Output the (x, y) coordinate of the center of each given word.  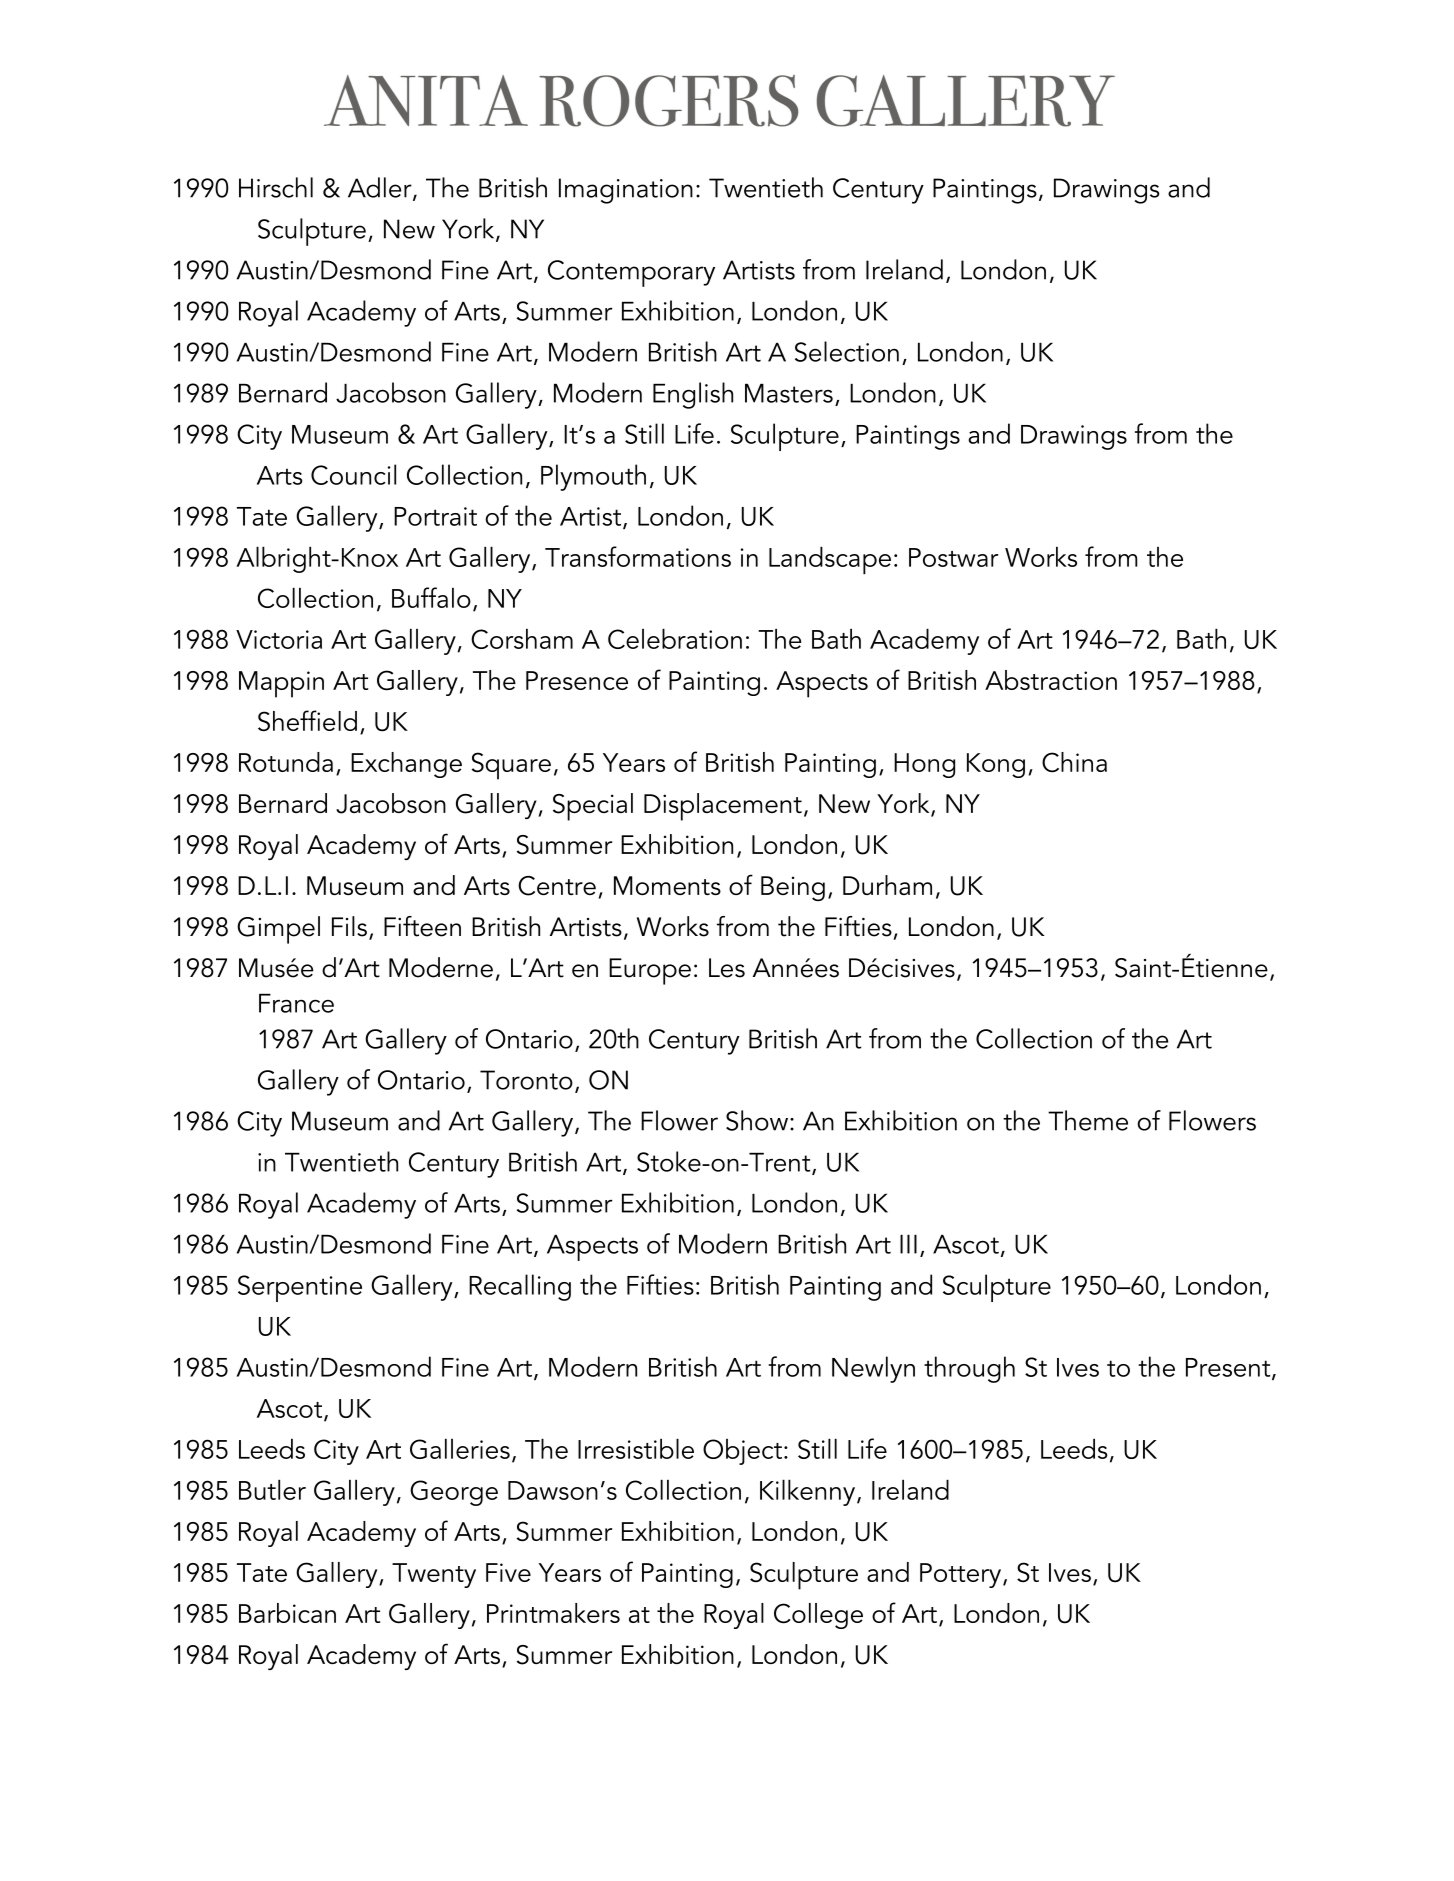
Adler (381, 188)
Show (758, 1120)
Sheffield (307, 721)
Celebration (675, 638)
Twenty (434, 1575)
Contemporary (631, 273)
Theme (1088, 1120)
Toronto (526, 1080)
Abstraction (1051, 680)
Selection (847, 351)
